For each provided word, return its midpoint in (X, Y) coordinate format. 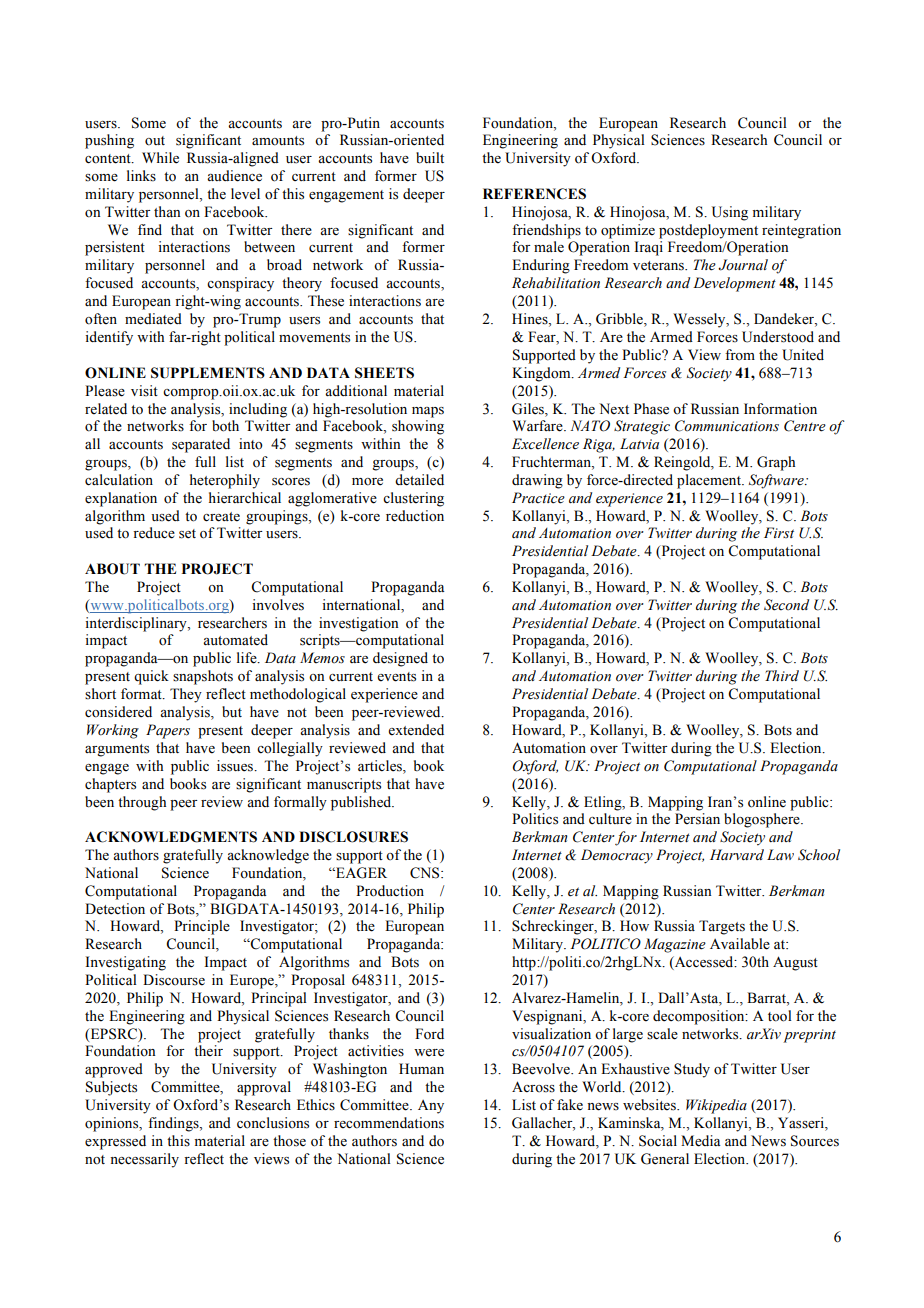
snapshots (203, 677)
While (160, 158)
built (430, 158)
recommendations (389, 1123)
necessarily (144, 1160)
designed (400, 659)
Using (730, 213)
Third (782, 675)
